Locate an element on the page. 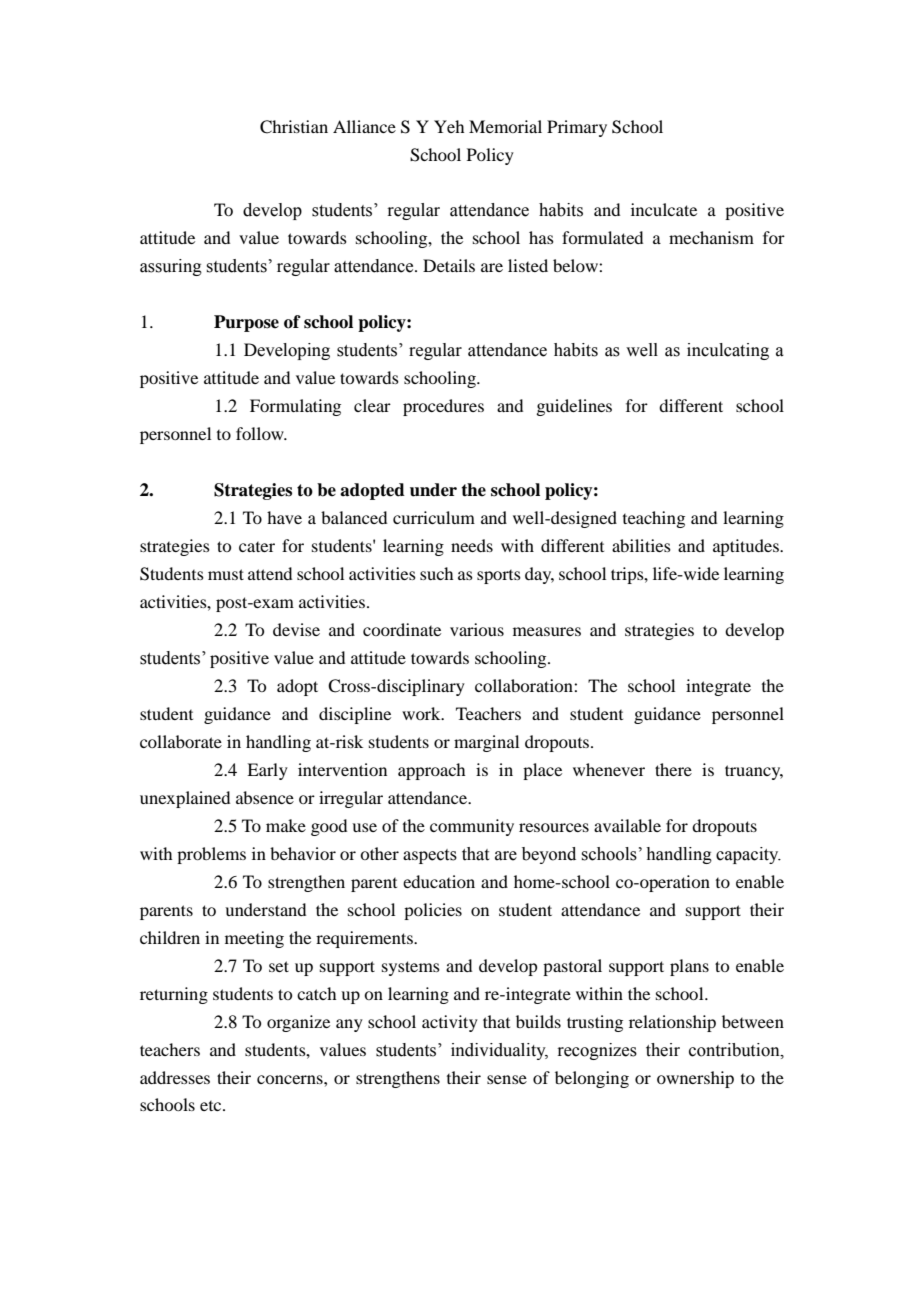 The height and width of the page is (1308, 924). follow is located at coordinates (261, 433).
